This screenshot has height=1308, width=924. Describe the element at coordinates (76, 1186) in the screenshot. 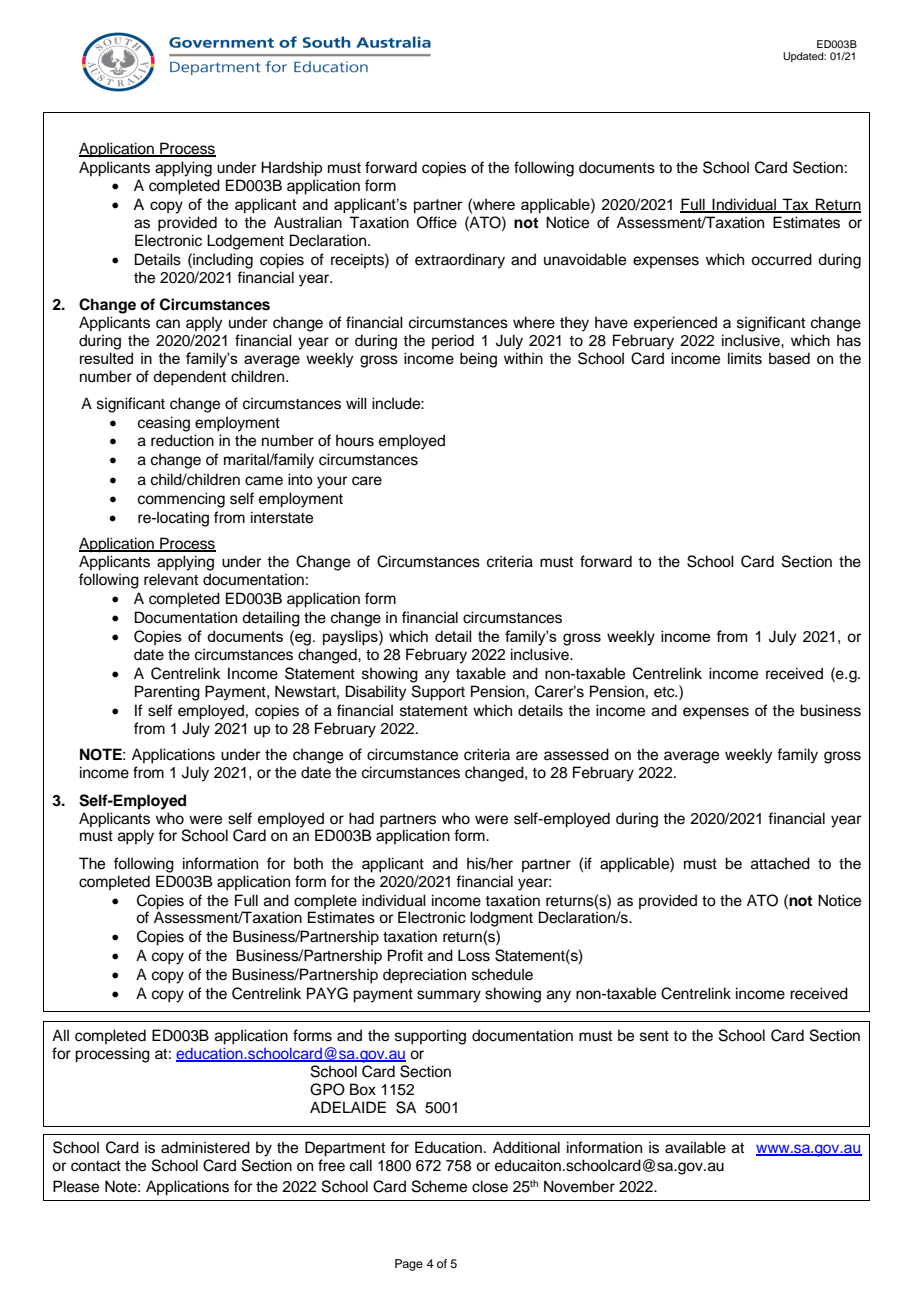

I see `Please` at that location.
